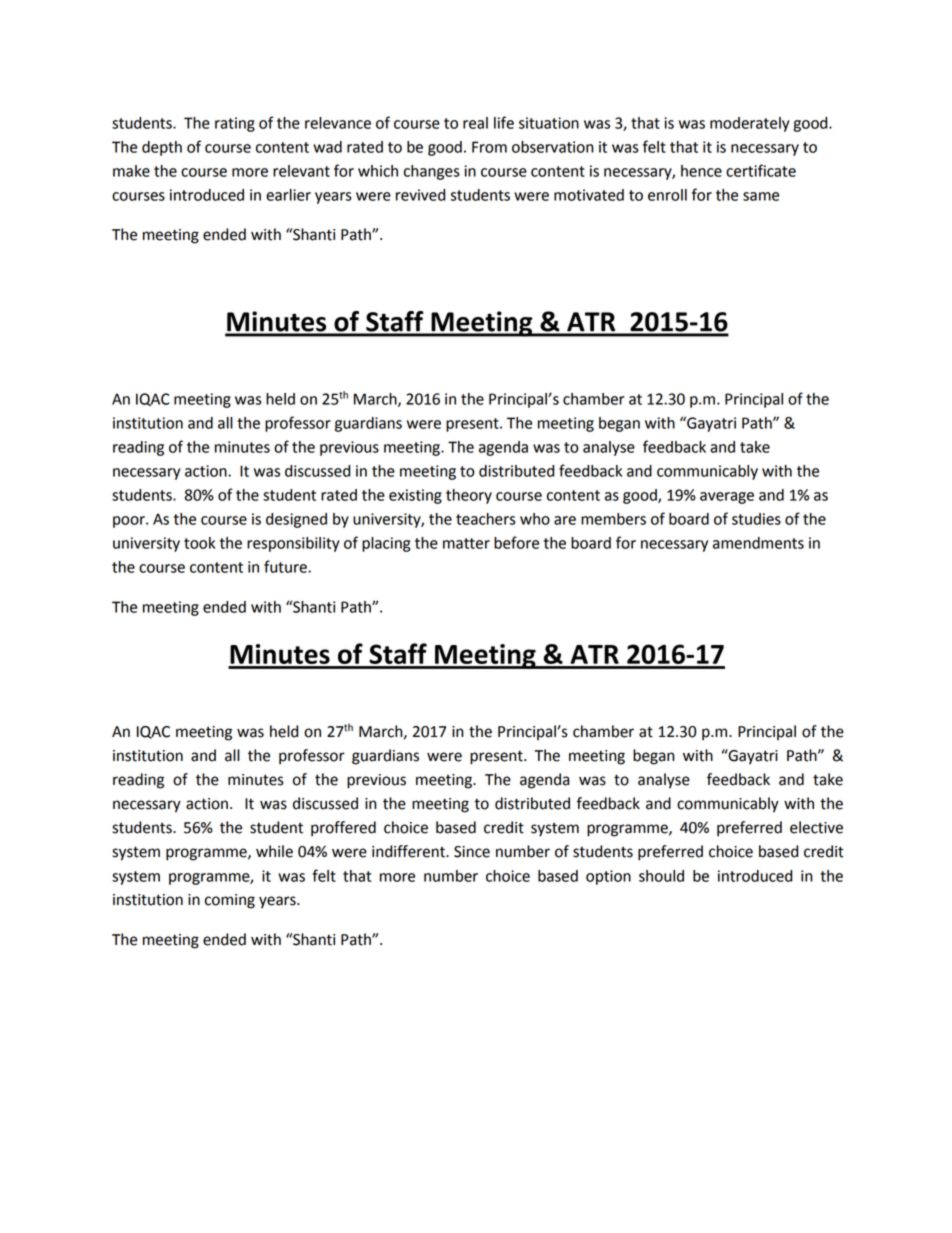 The width and height of the image is (952, 1233). Describe the element at coordinates (489, 147) in the image. I see `From` at that location.
